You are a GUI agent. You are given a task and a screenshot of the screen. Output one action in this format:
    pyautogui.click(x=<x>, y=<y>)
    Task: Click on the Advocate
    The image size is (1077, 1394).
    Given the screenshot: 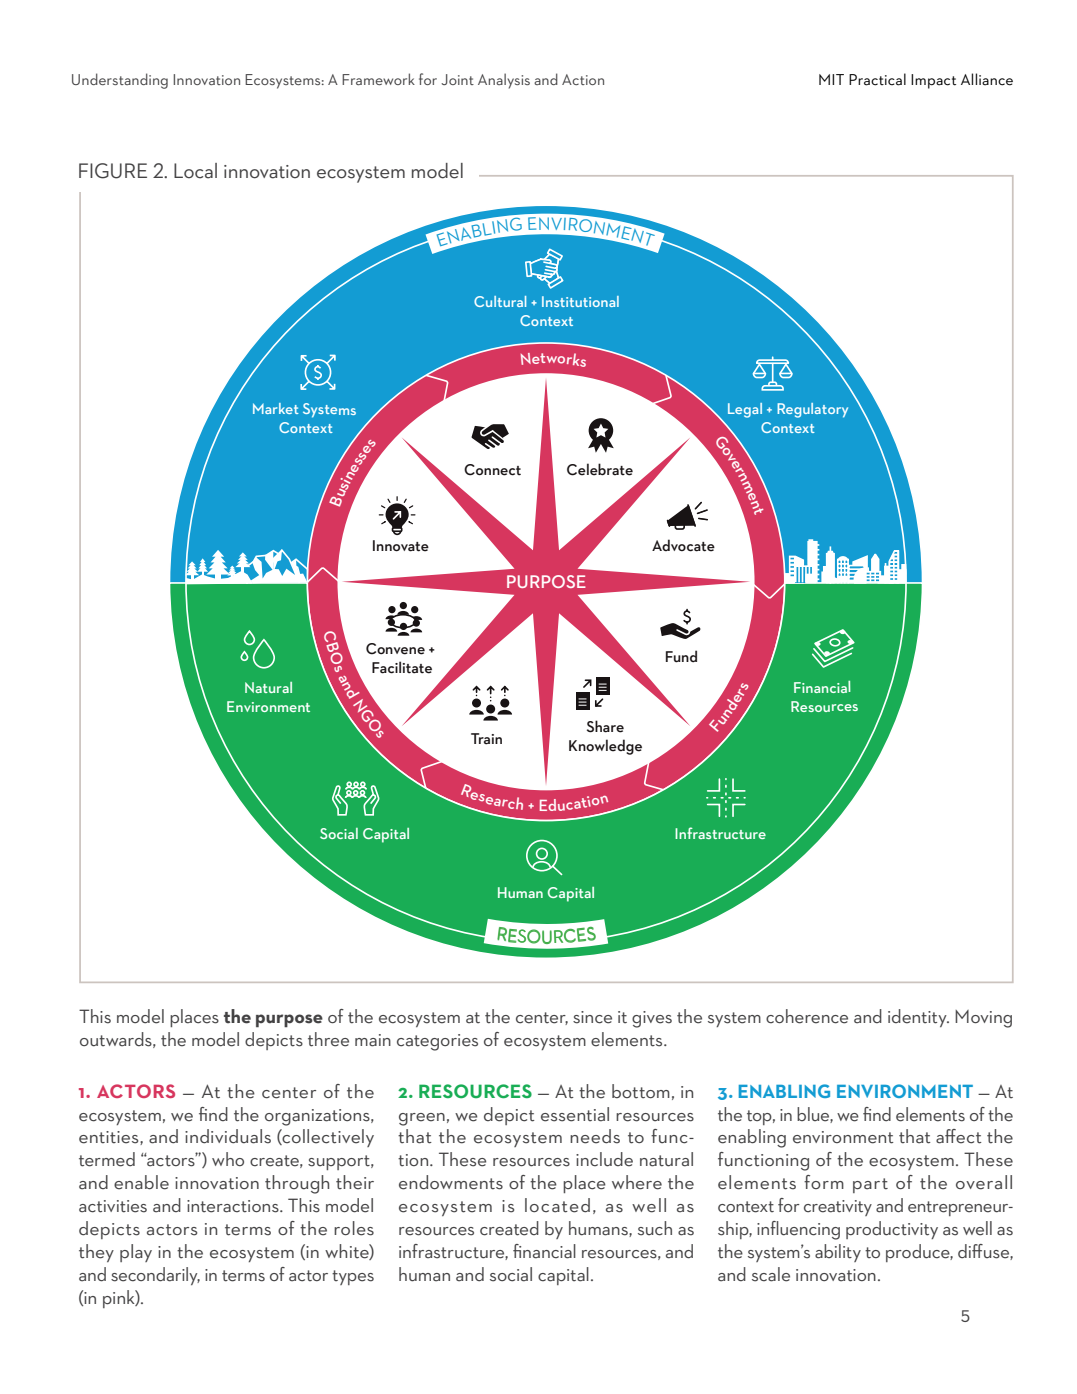 What is the action you would take?
    pyautogui.click(x=683, y=545)
